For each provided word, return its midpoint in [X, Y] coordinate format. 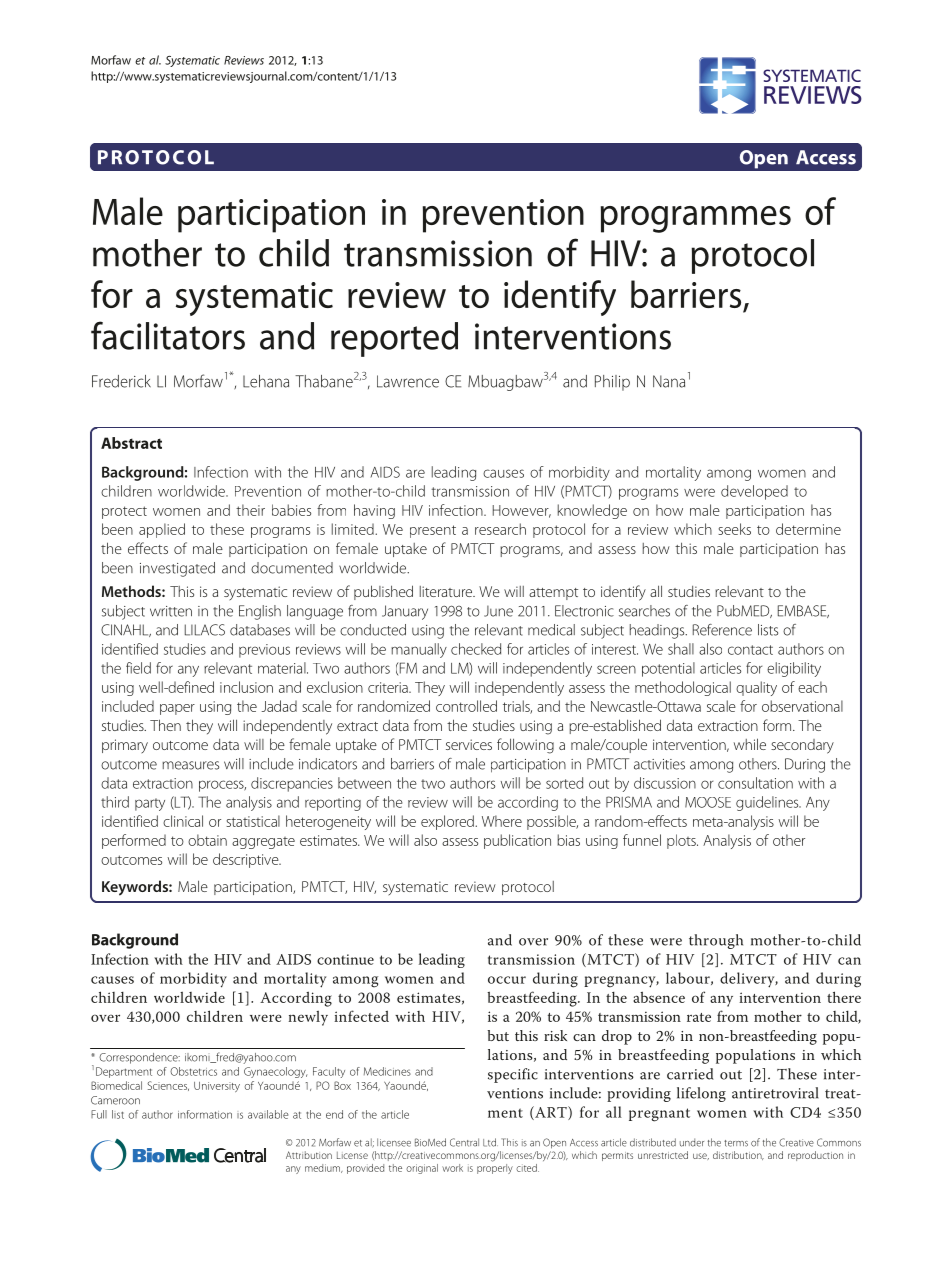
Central [464, 1142]
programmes [696, 219]
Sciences [168, 1086]
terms [736, 1143]
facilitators [168, 335]
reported [394, 339]
